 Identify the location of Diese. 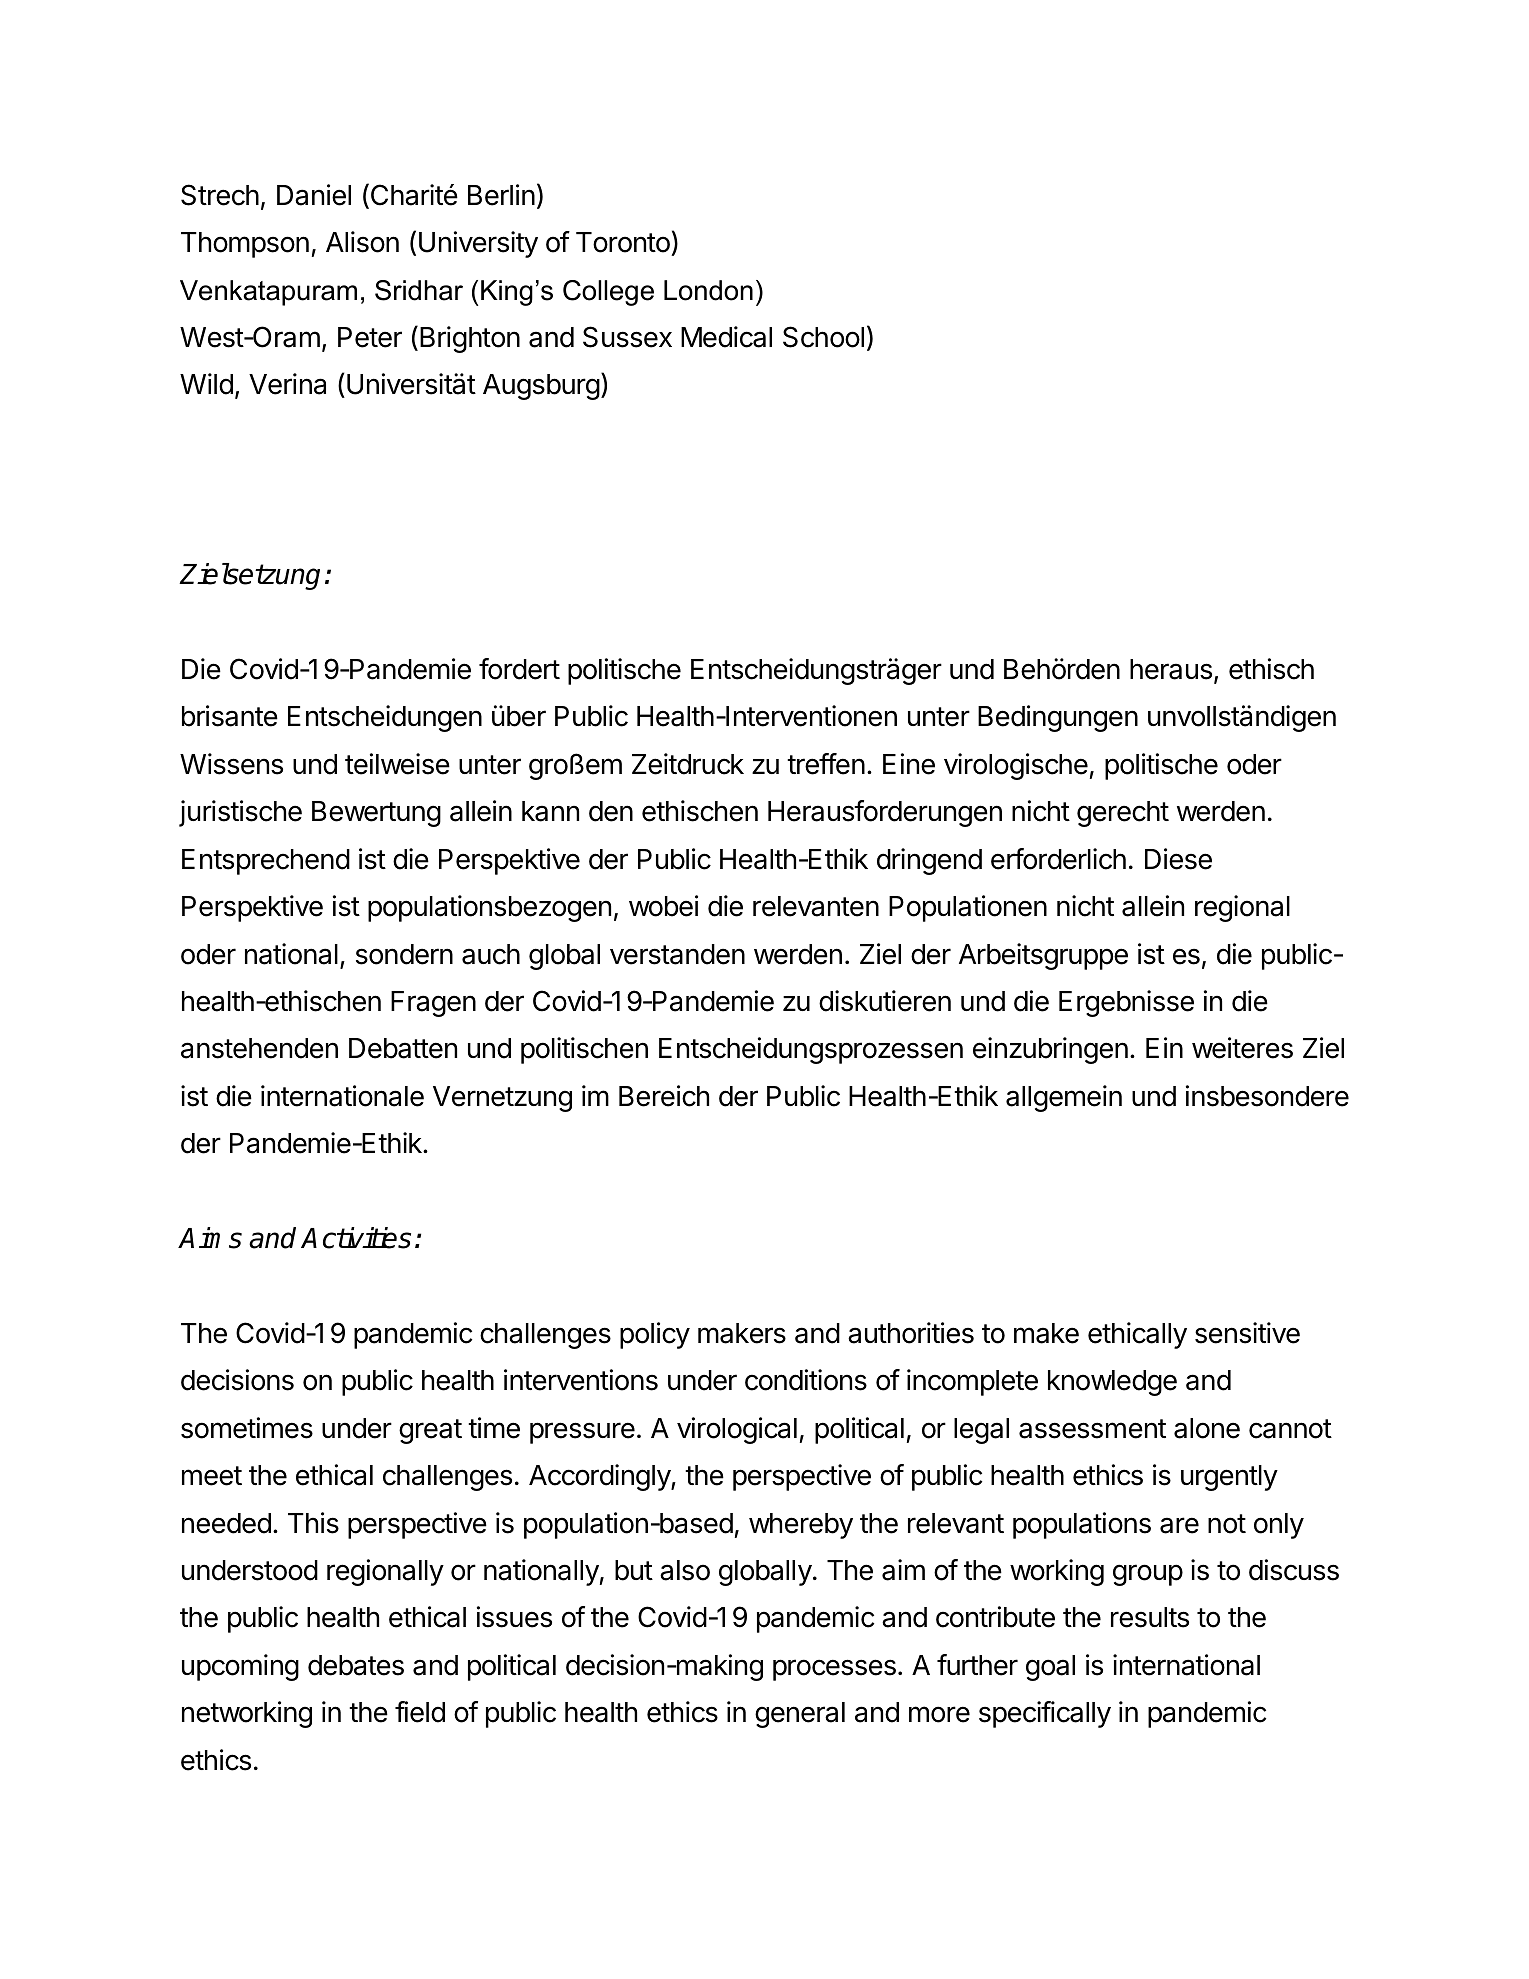
(1178, 859).
